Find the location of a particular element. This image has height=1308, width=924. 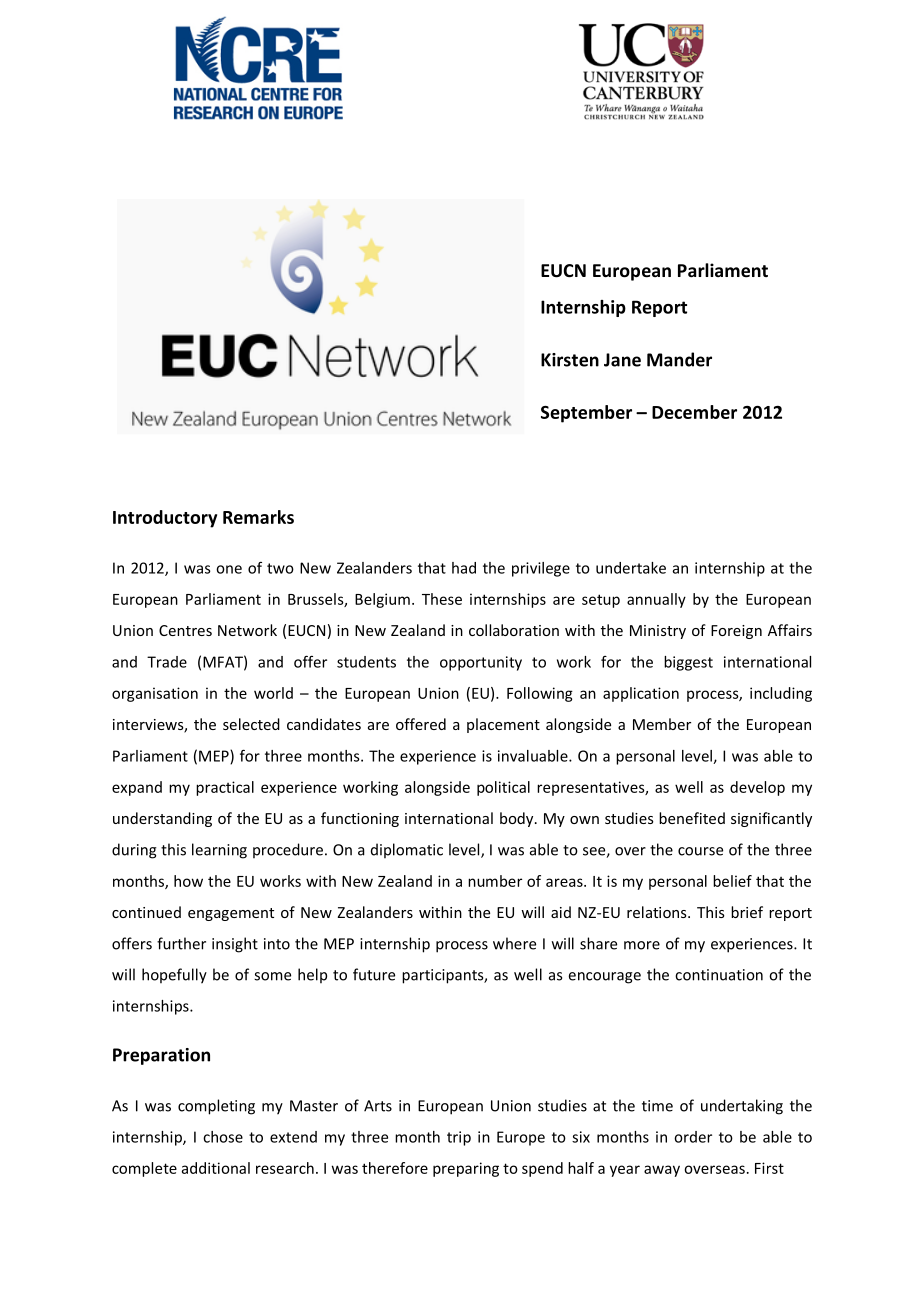

Remarks is located at coordinates (258, 517).
